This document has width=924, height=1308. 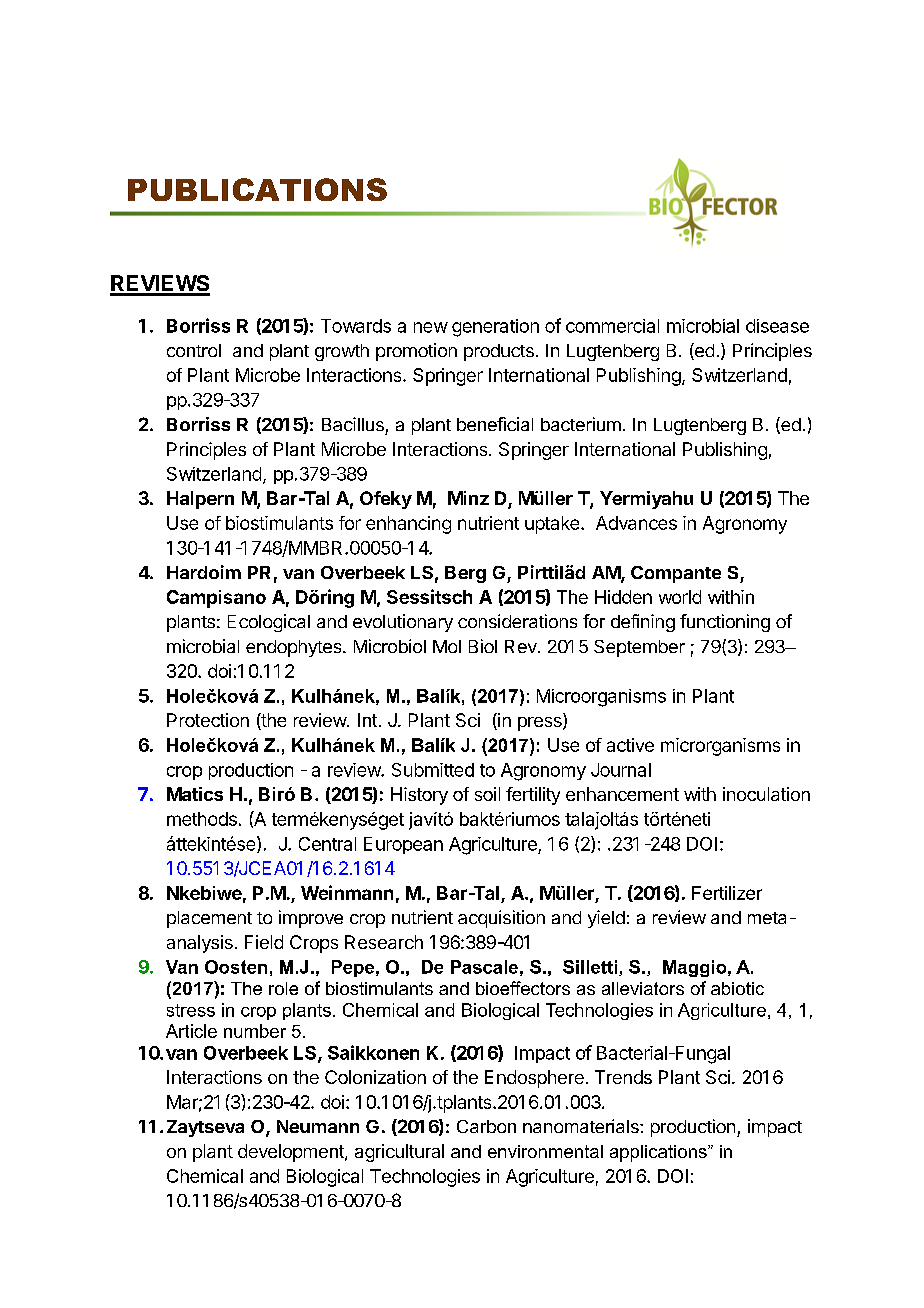 What do you see at coordinates (447, 646) in the document?
I see `Mol` at bounding box center [447, 646].
